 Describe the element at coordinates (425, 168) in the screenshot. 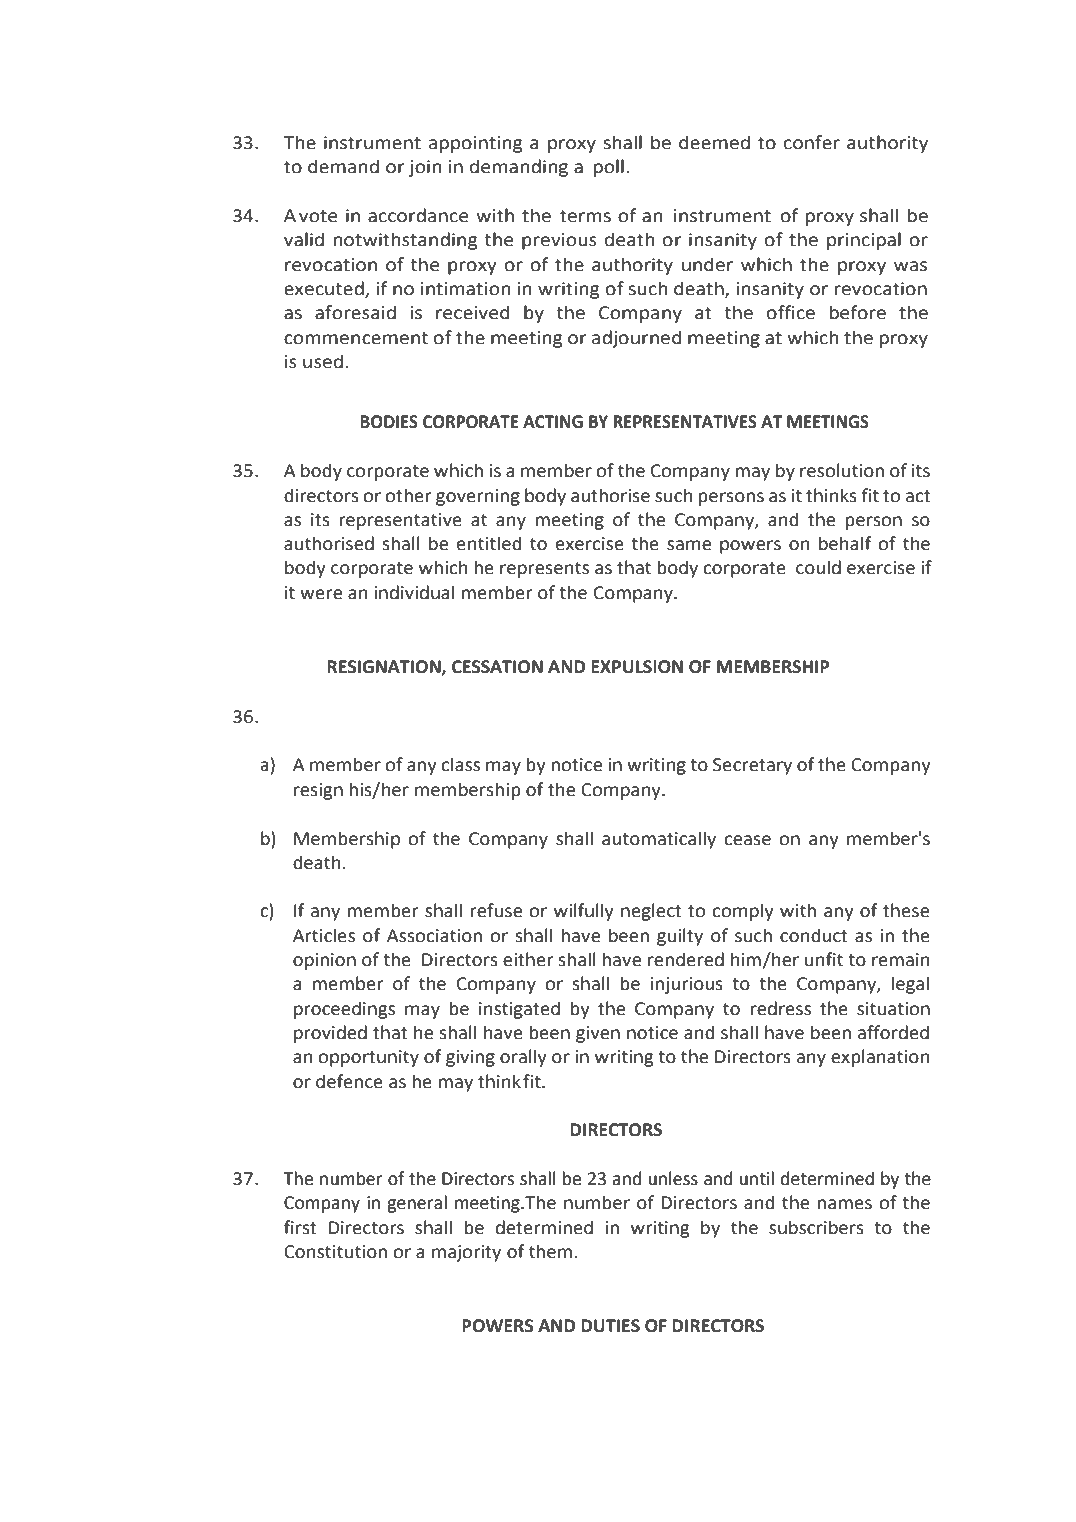

I see `join` at that location.
